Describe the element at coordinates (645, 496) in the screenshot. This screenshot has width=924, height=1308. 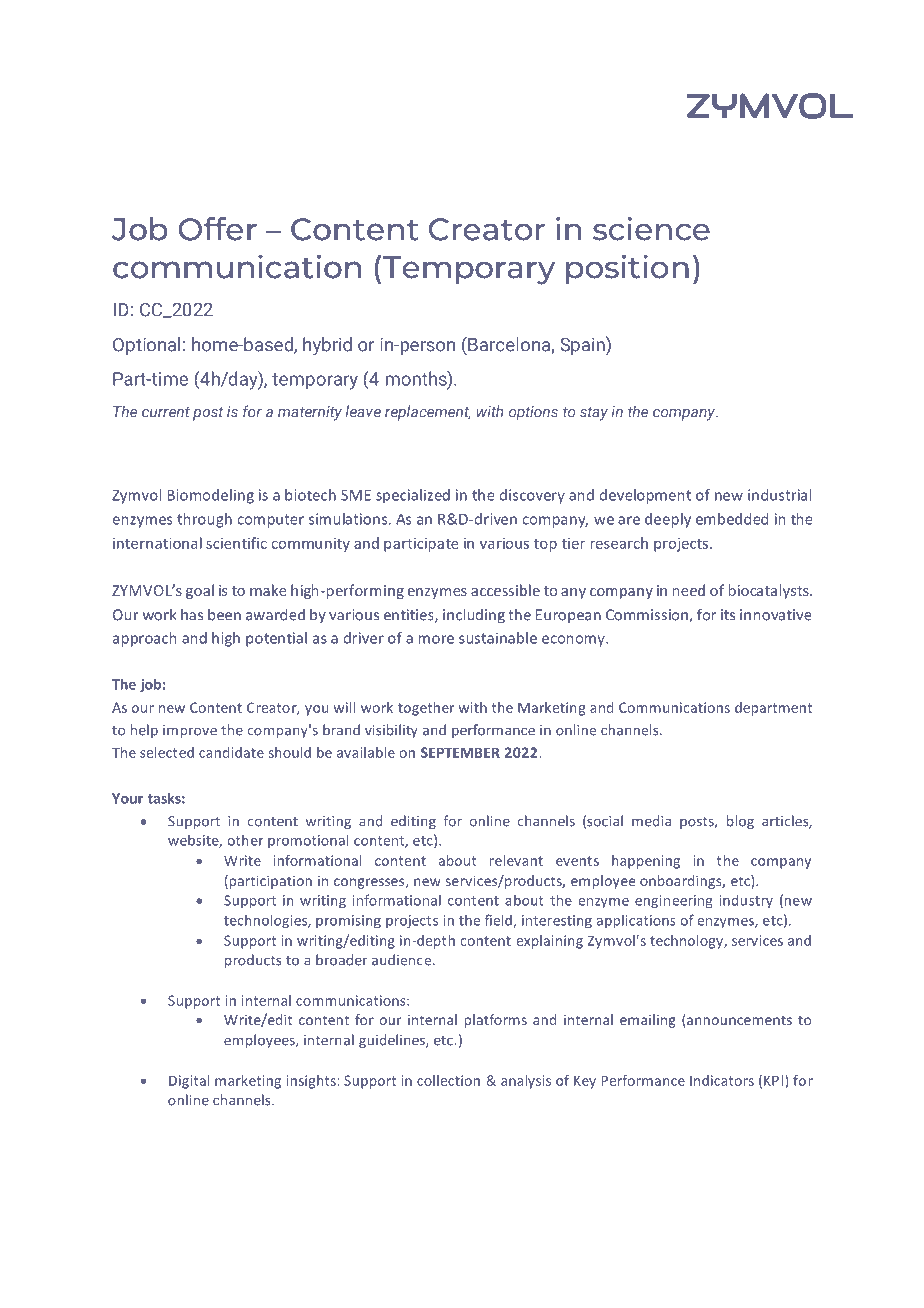
I see `development` at that location.
